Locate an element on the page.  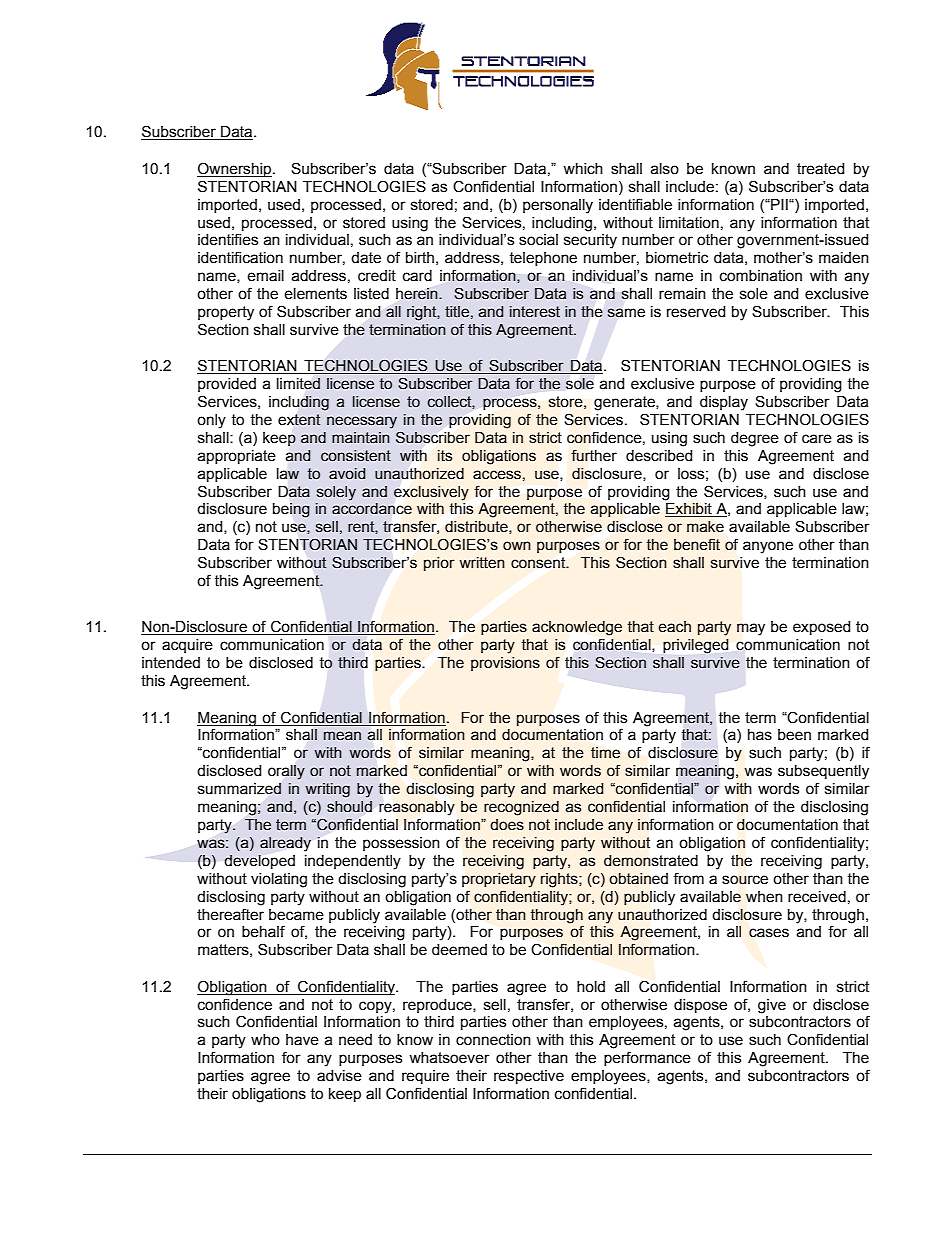
personally is located at coordinates (558, 206).
